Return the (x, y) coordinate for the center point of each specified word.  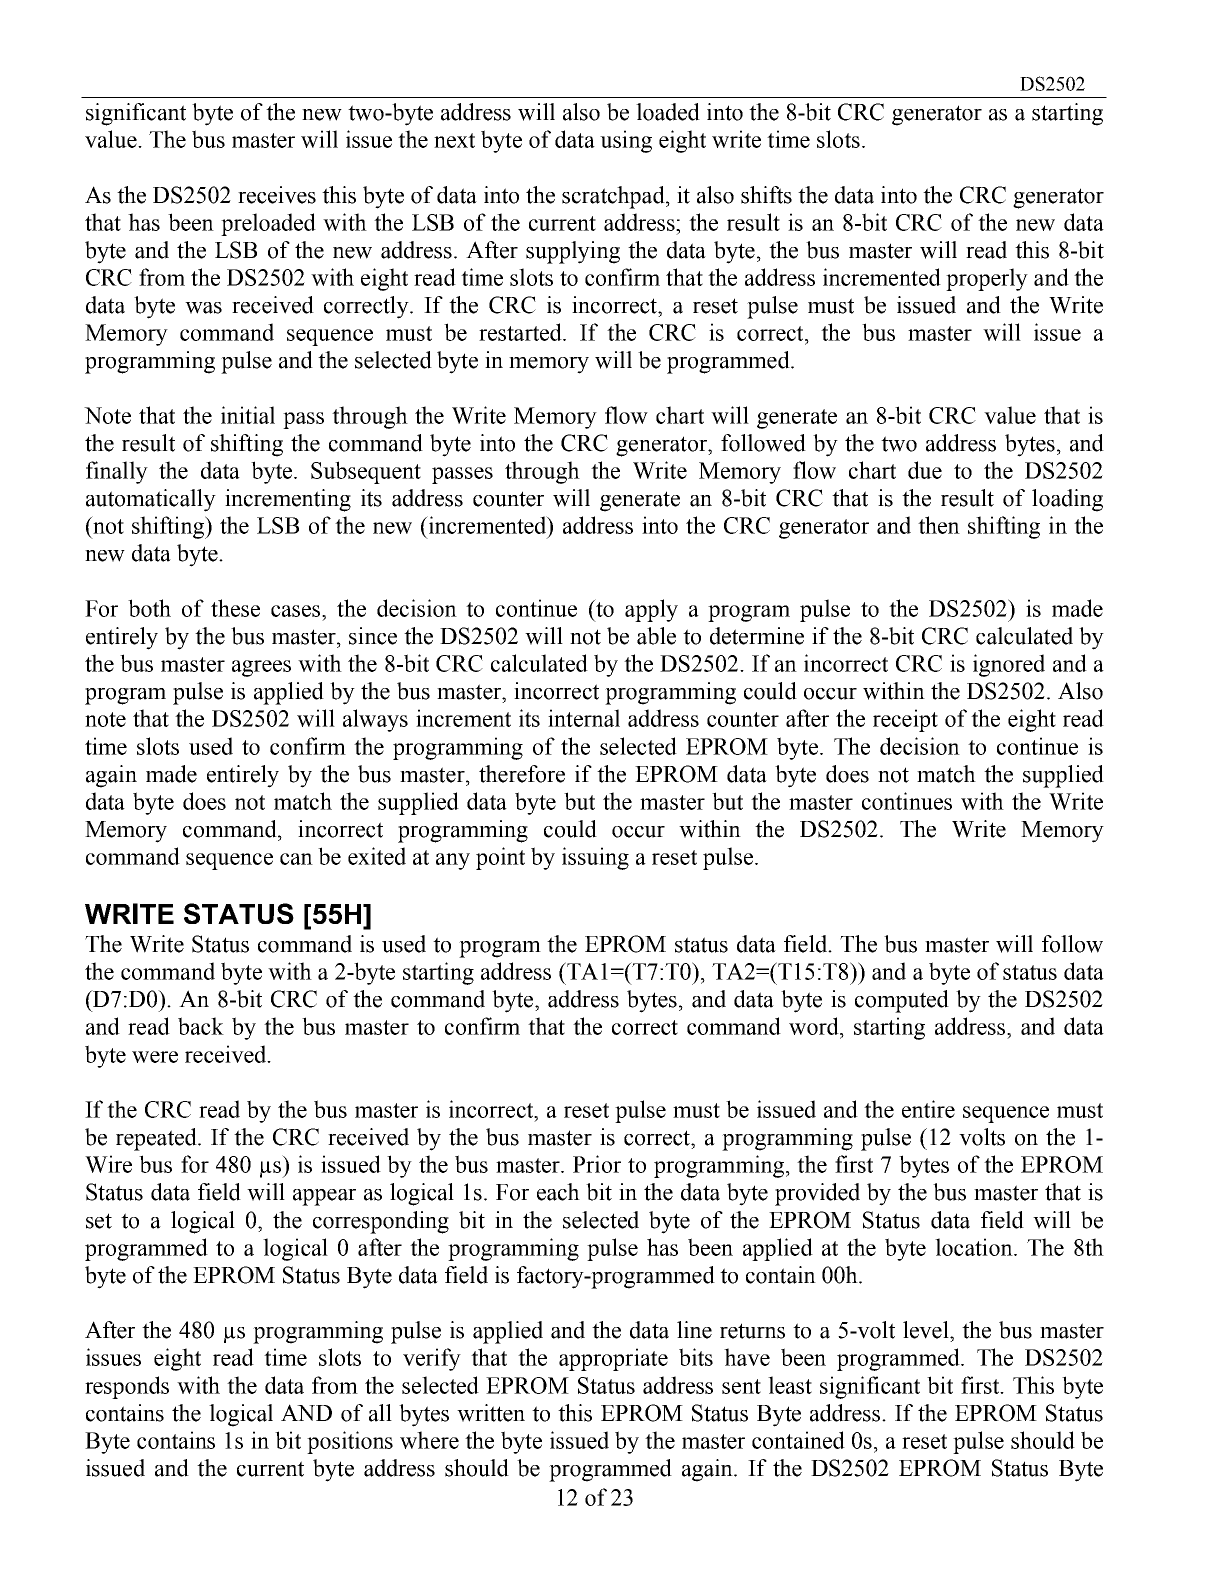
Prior (597, 1164)
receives (277, 195)
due (925, 470)
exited (377, 856)
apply (651, 610)
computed (902, 1001)
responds (127, 1387)
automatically (151, 500)
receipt (905, 720)
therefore (522, 774)
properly (987, 279)
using (626, 141)
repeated (157, 1139)
